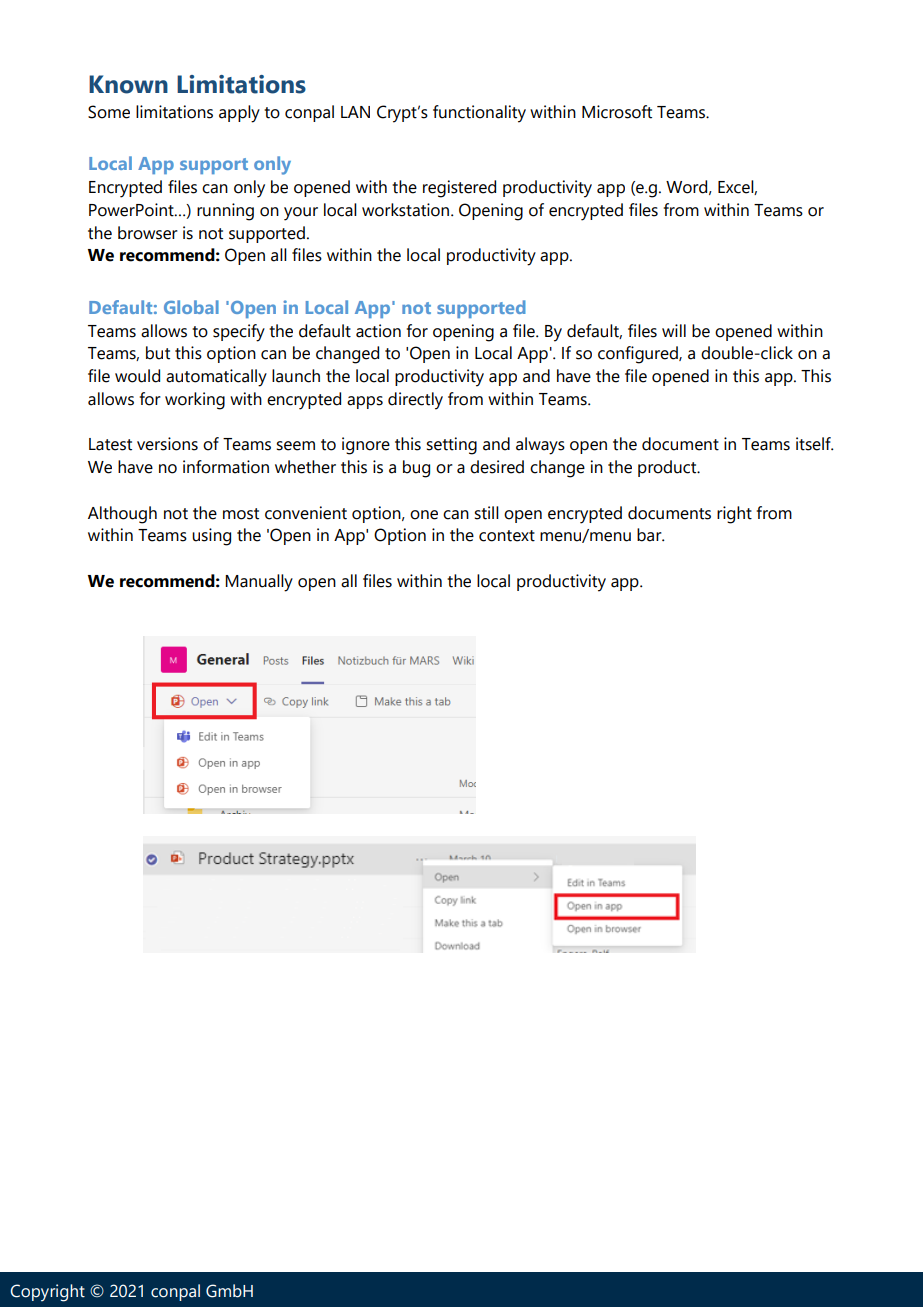 The height and width of the document is (1308, 924). I want to click on running, so click(225, 212).
